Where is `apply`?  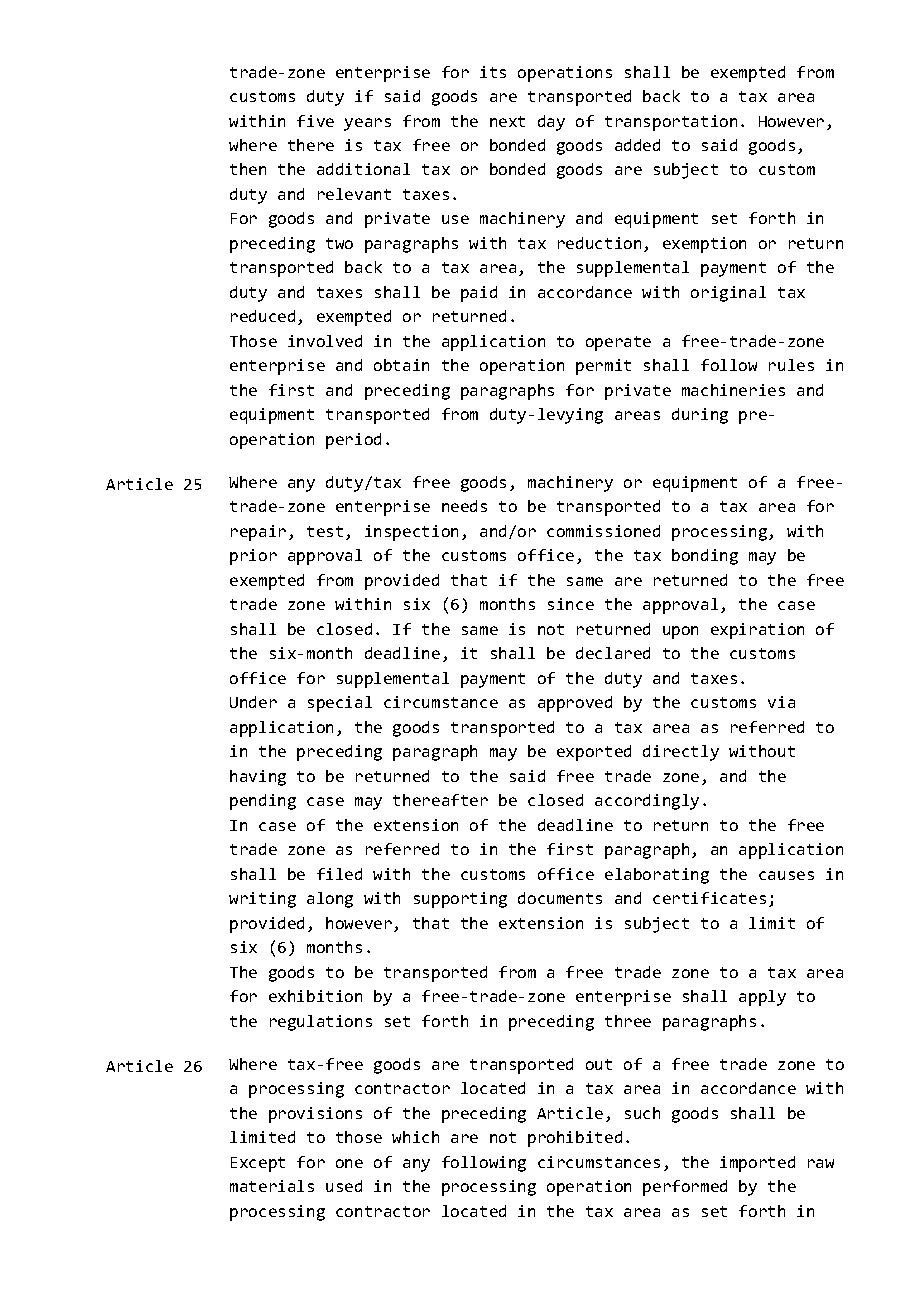
apply is located at coordinates (762, 998).
